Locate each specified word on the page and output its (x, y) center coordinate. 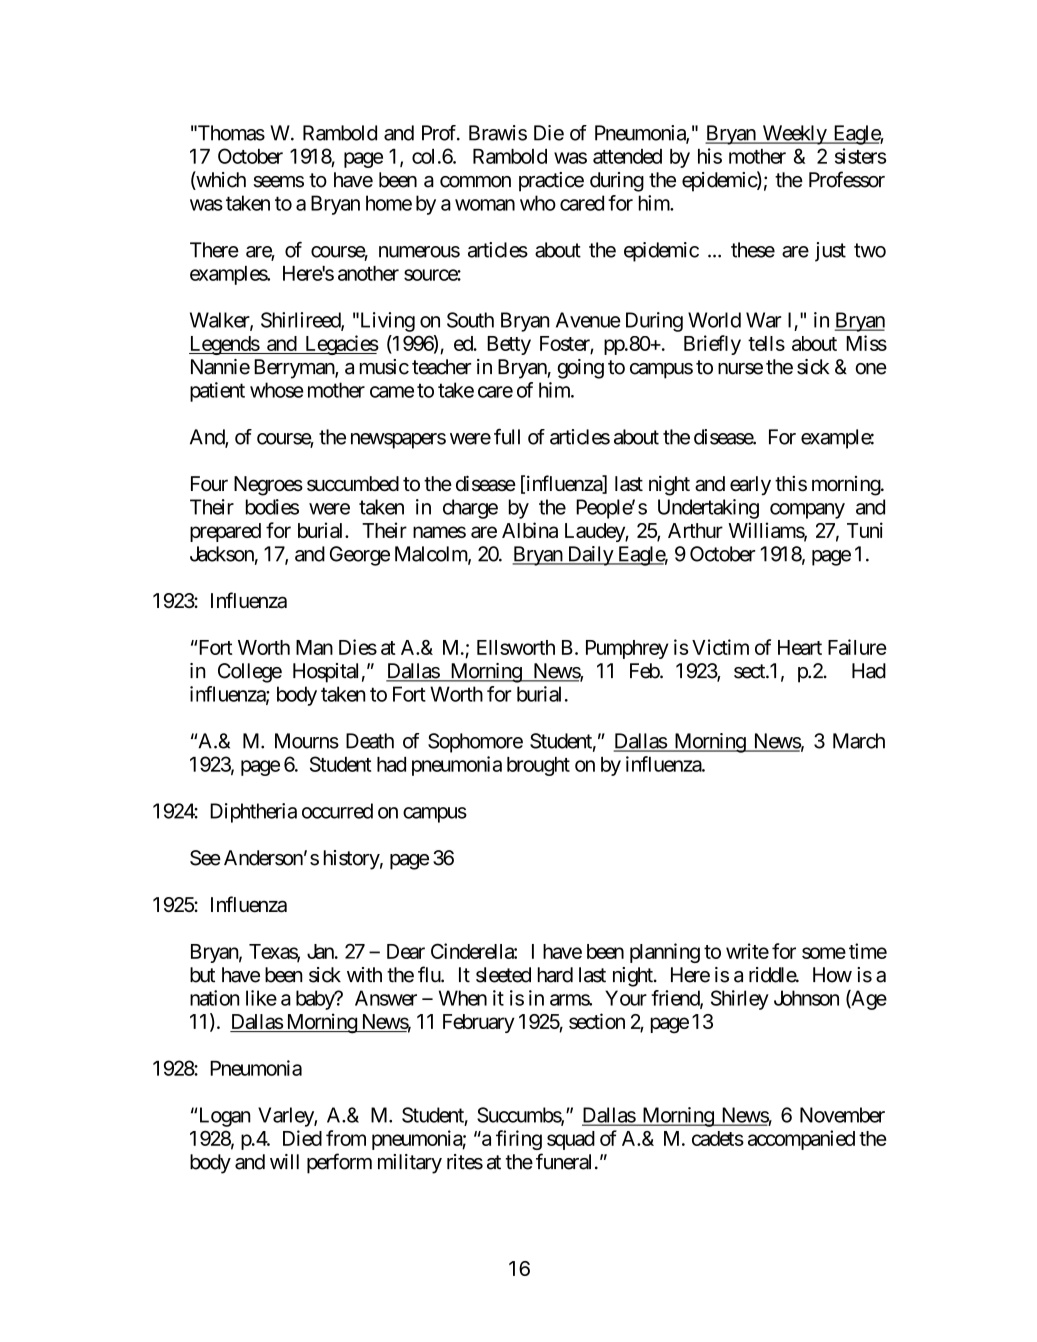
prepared (225, 532)
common (475, 182)
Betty (509, 345)
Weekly (794, 135)
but (202, 975)
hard (555, 975)
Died (302, 1138)
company (807, 511)
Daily (590, 556)
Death (370, 741)
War (763, 320)
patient (217, 392)
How (832, 975)
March (859, 741)
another (368, 273)
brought (538, 766)
